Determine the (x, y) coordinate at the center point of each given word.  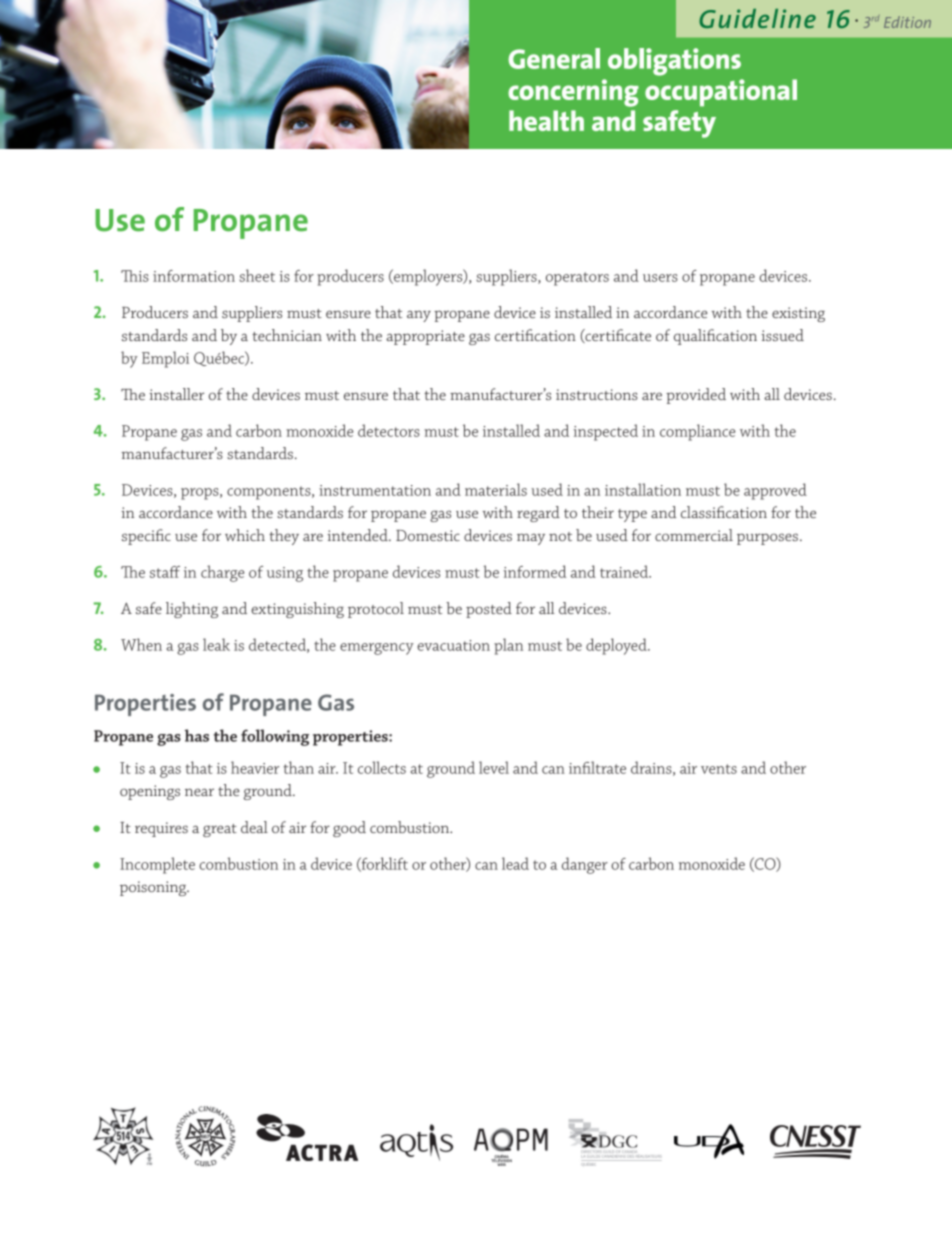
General (554, 58)
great (220, 830)
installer (176, 394)
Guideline (757, 18)
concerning (573, 93)
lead (515, 863)
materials (496, 489)
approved (775, 491)
